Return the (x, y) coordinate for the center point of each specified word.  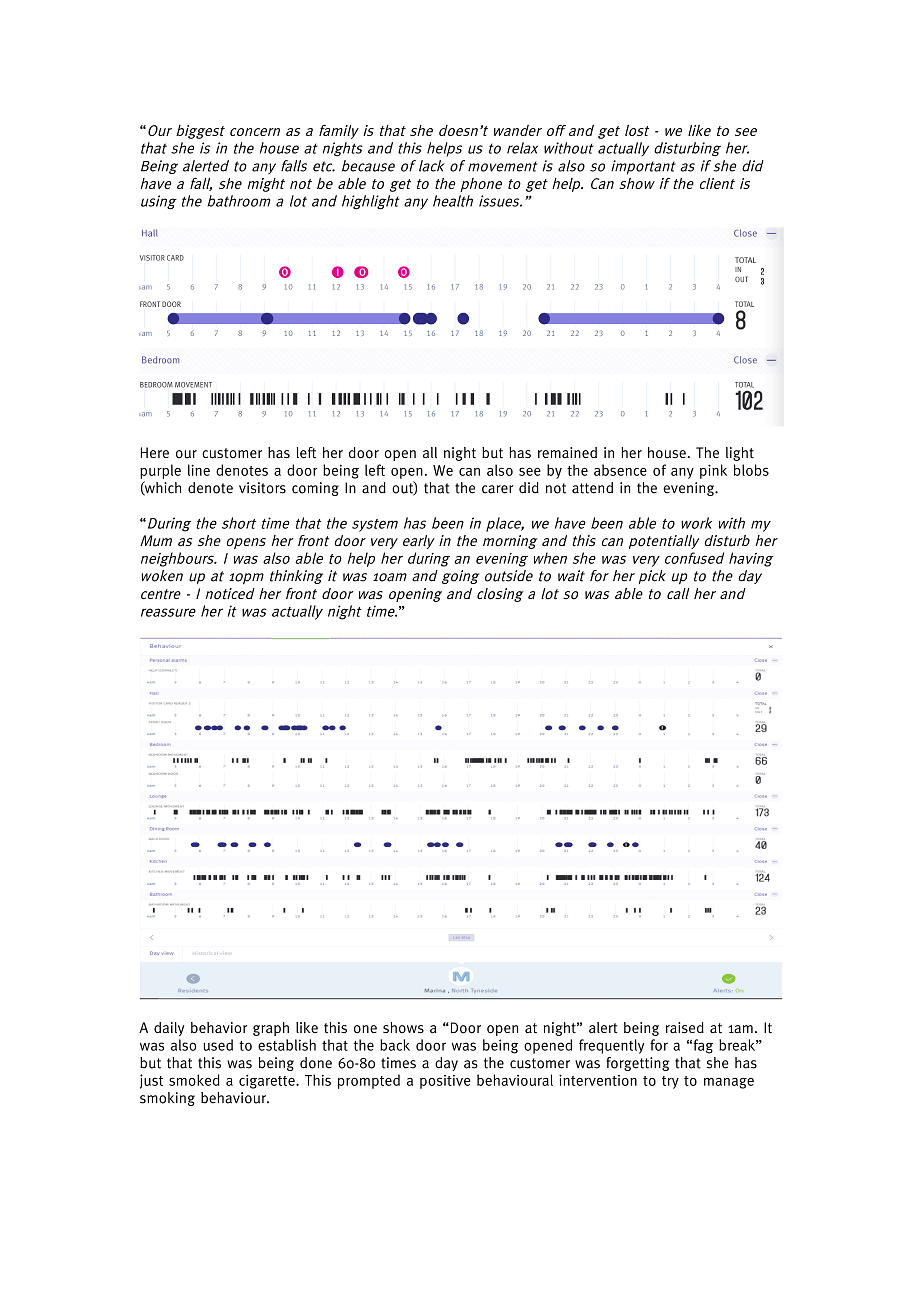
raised (685, 1027)
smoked (194, 1080)
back (395, 1045)
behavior (219, 1028)
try (670, 1082)
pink (713, 471)
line (199, 470)
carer (498, 489)
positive (445, 1082)
